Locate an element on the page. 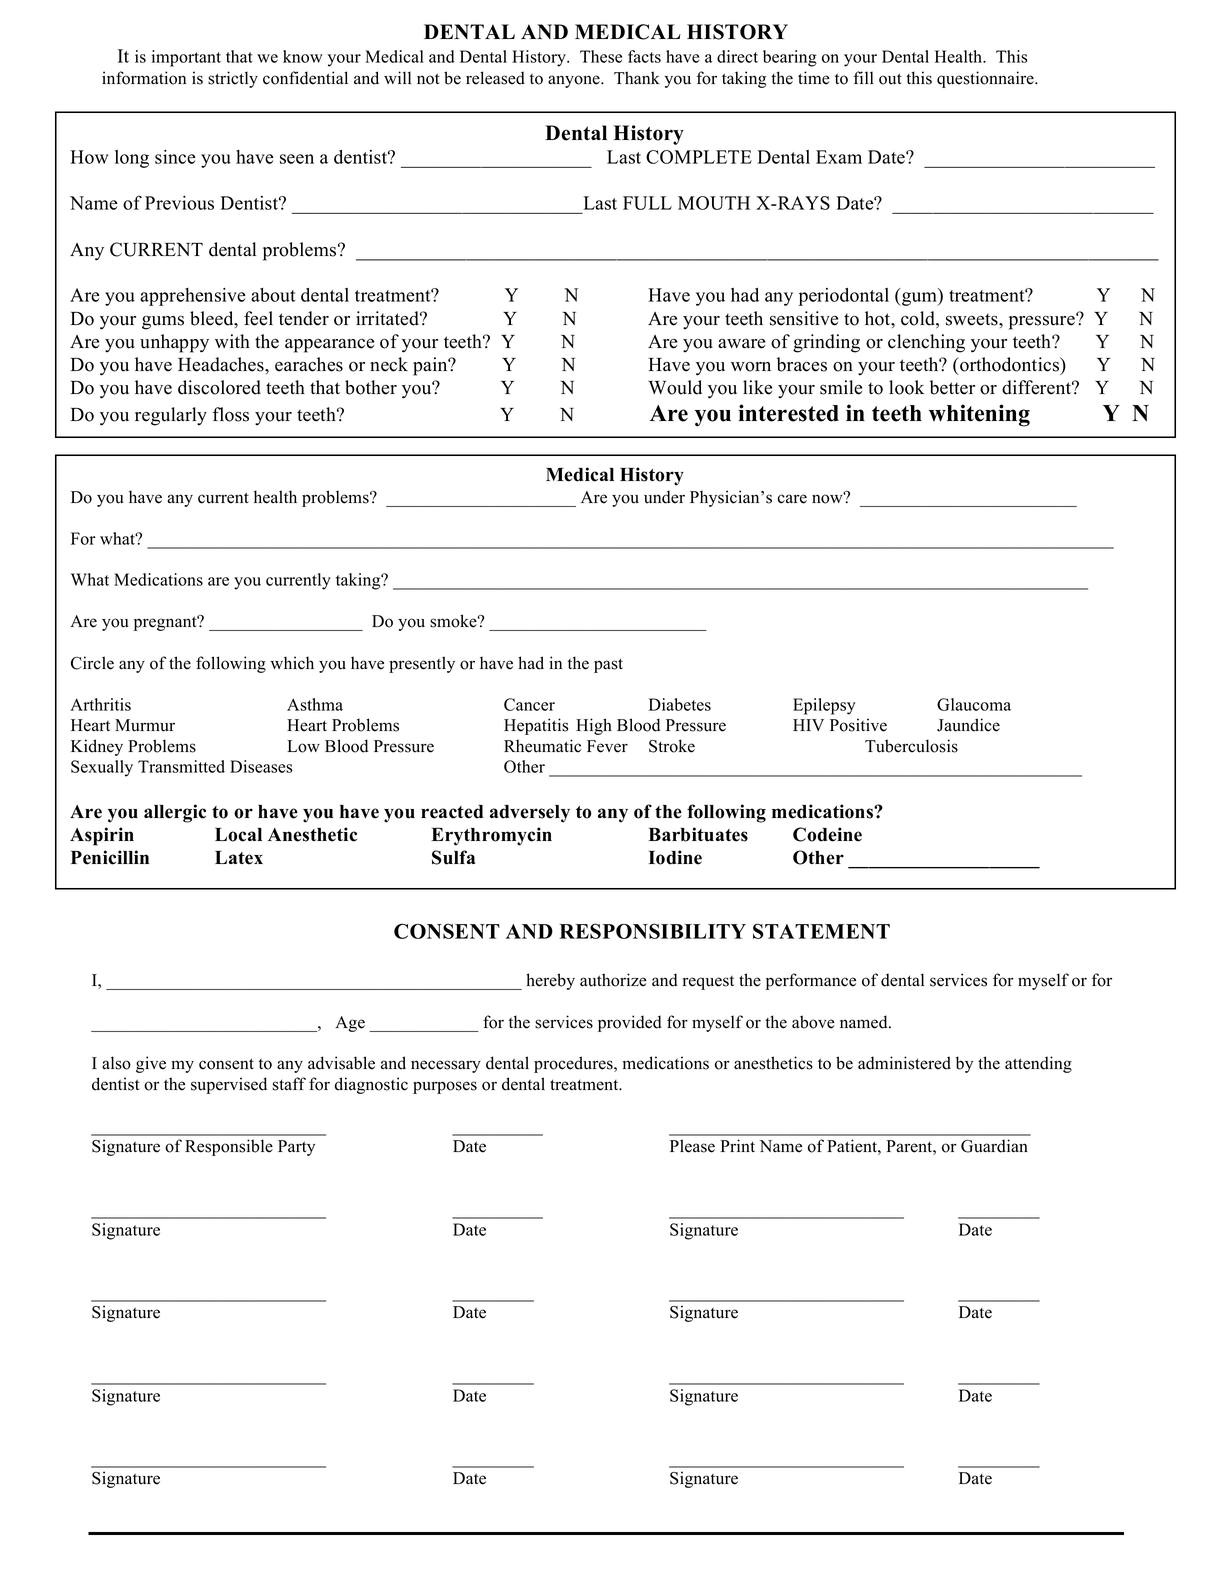 The width and height of the image is (1228, 1589). fill is located at coordinates (864, 77).
